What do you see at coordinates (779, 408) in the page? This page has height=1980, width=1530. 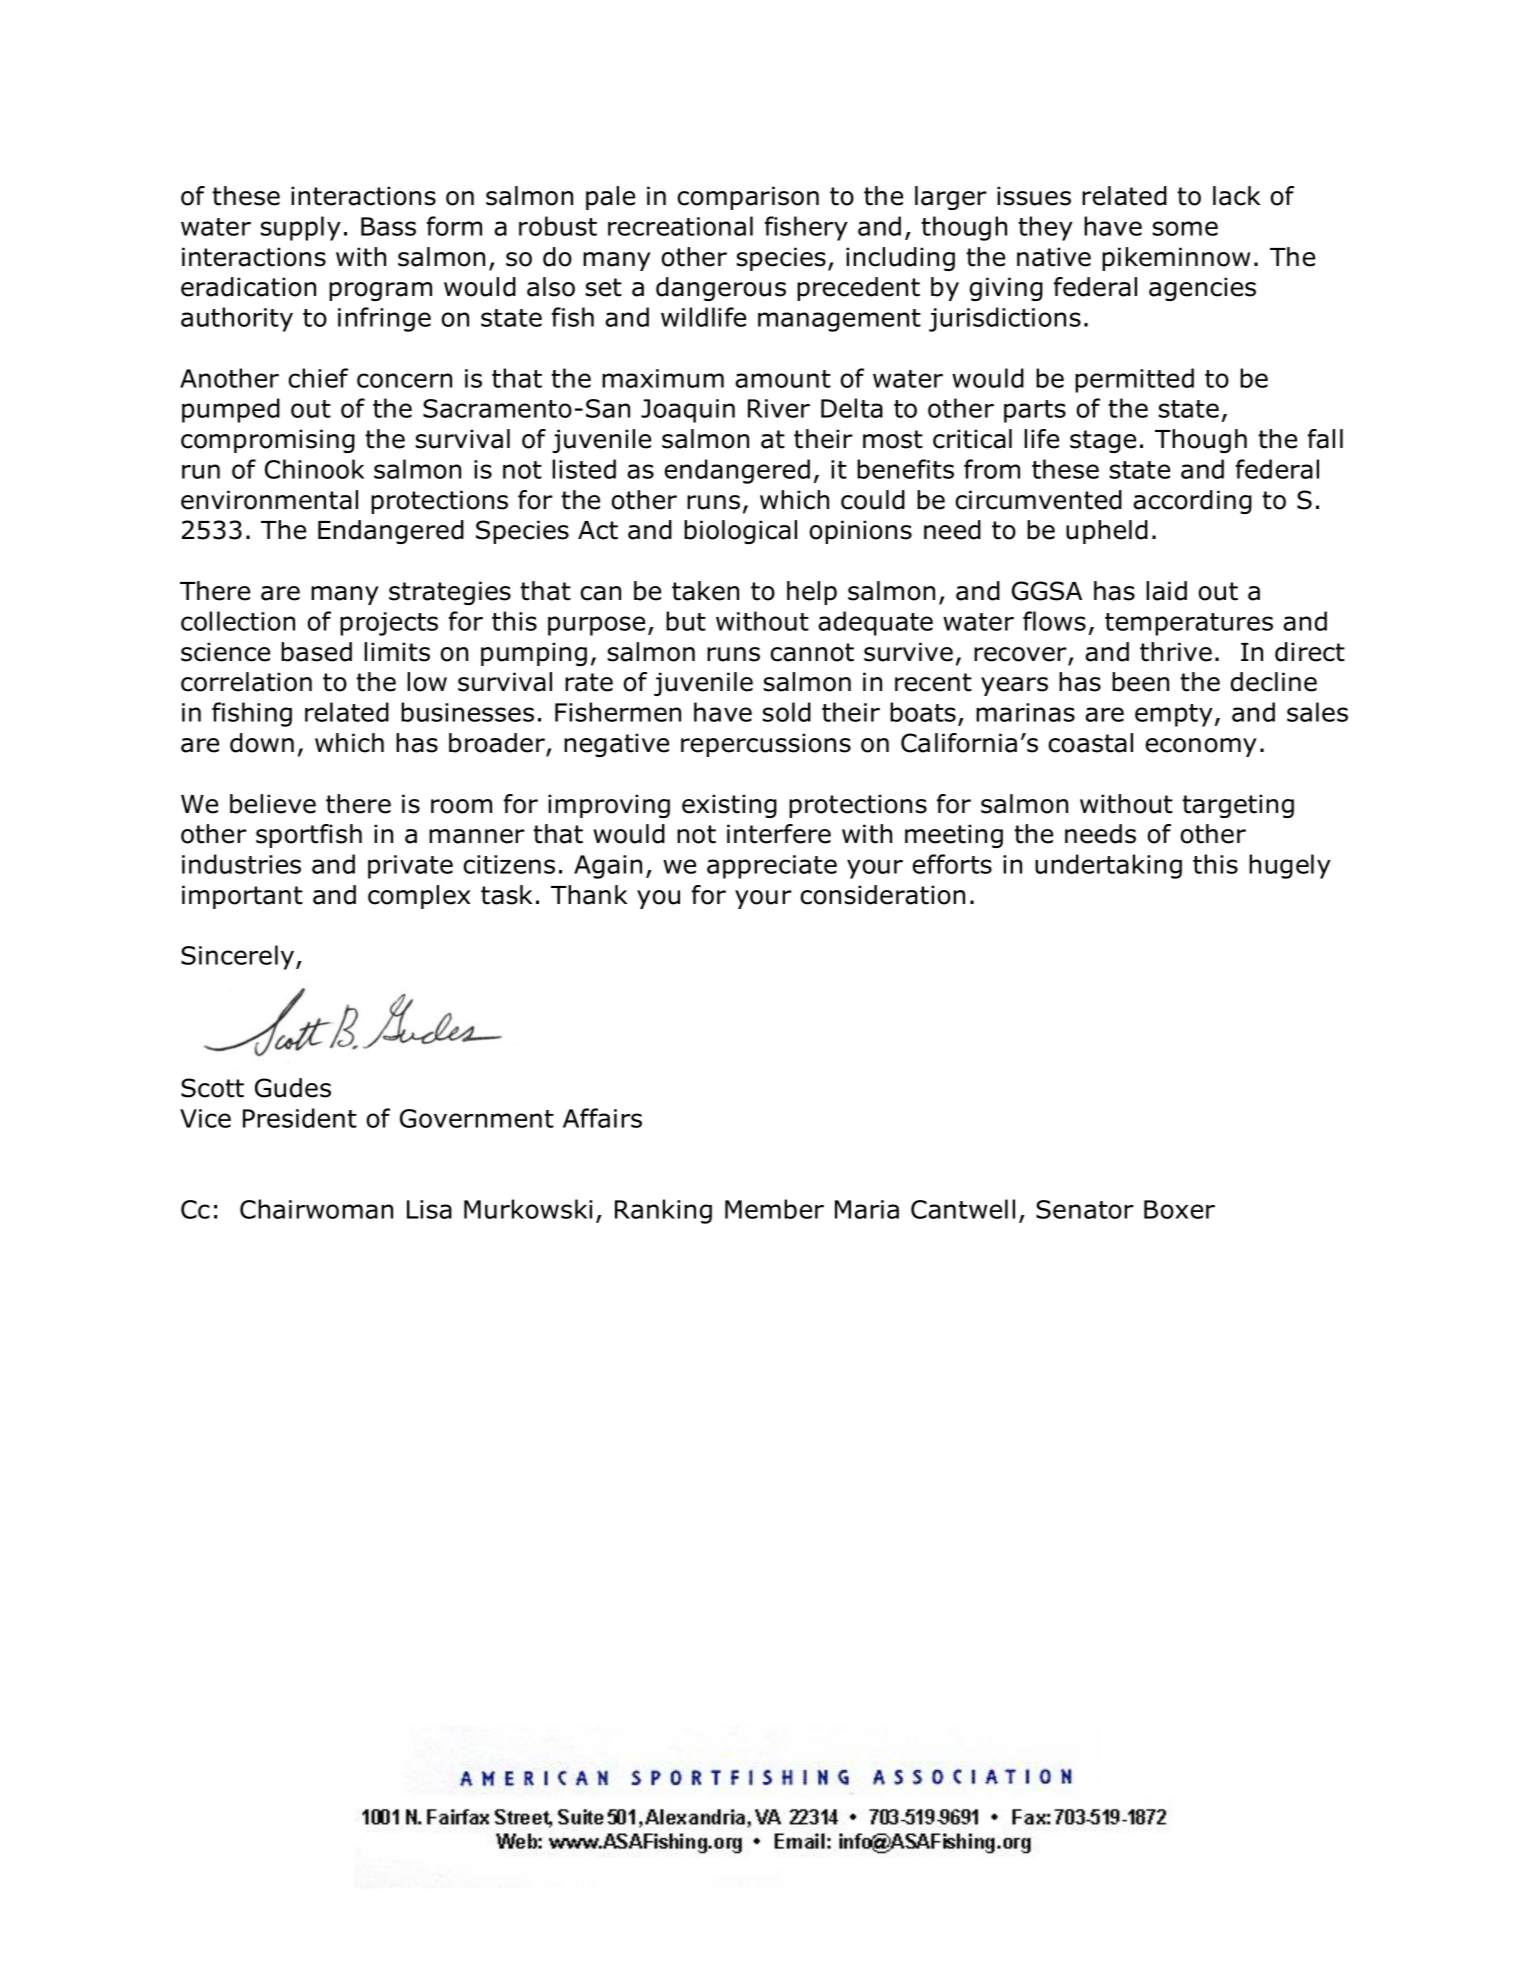 I see `River` at bounding box center [779, 408].
